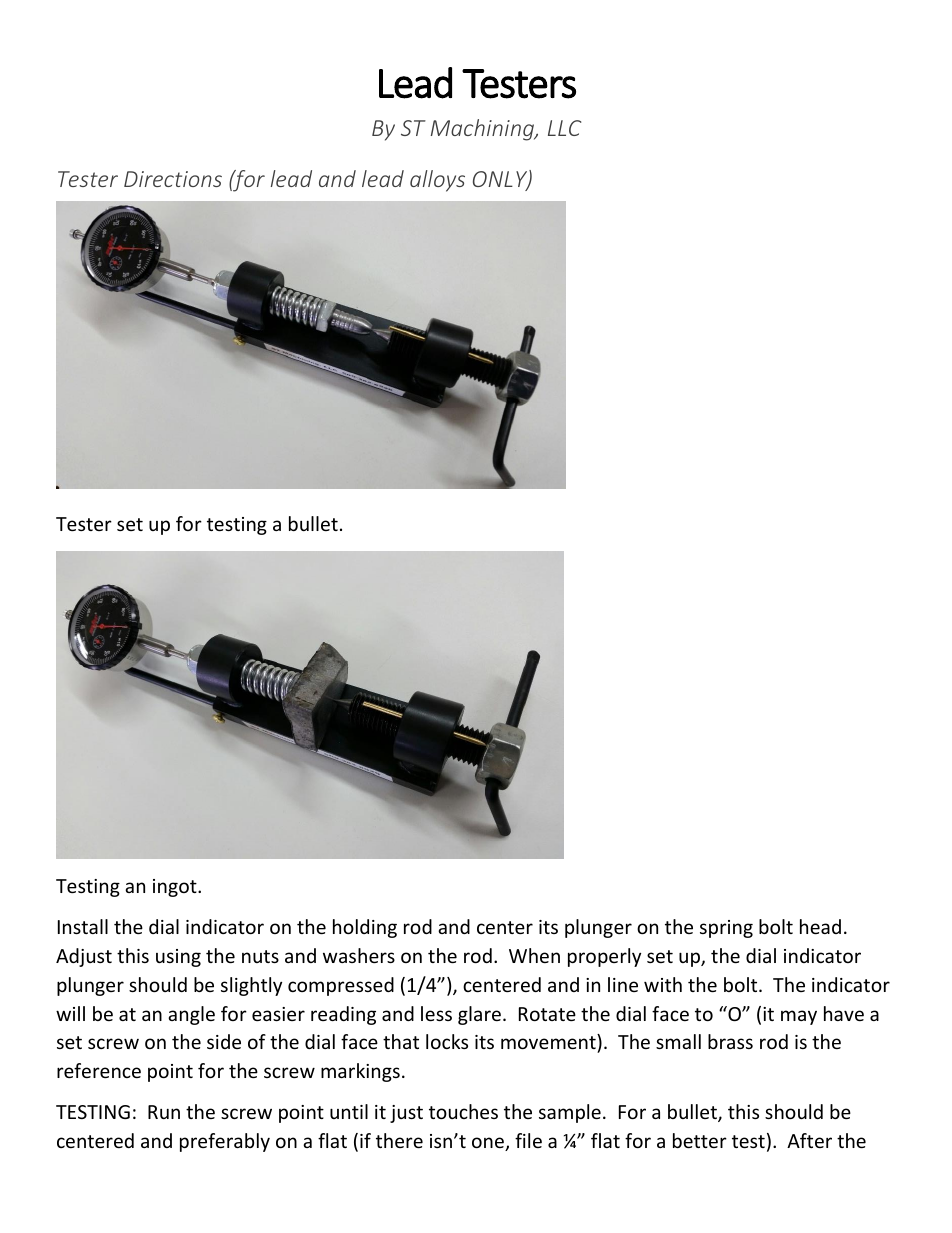 The width and height of the screenshot is (952, 1233). Describe the element at coordinates (534, 955) in the screenshot. I see `When` at that location.
